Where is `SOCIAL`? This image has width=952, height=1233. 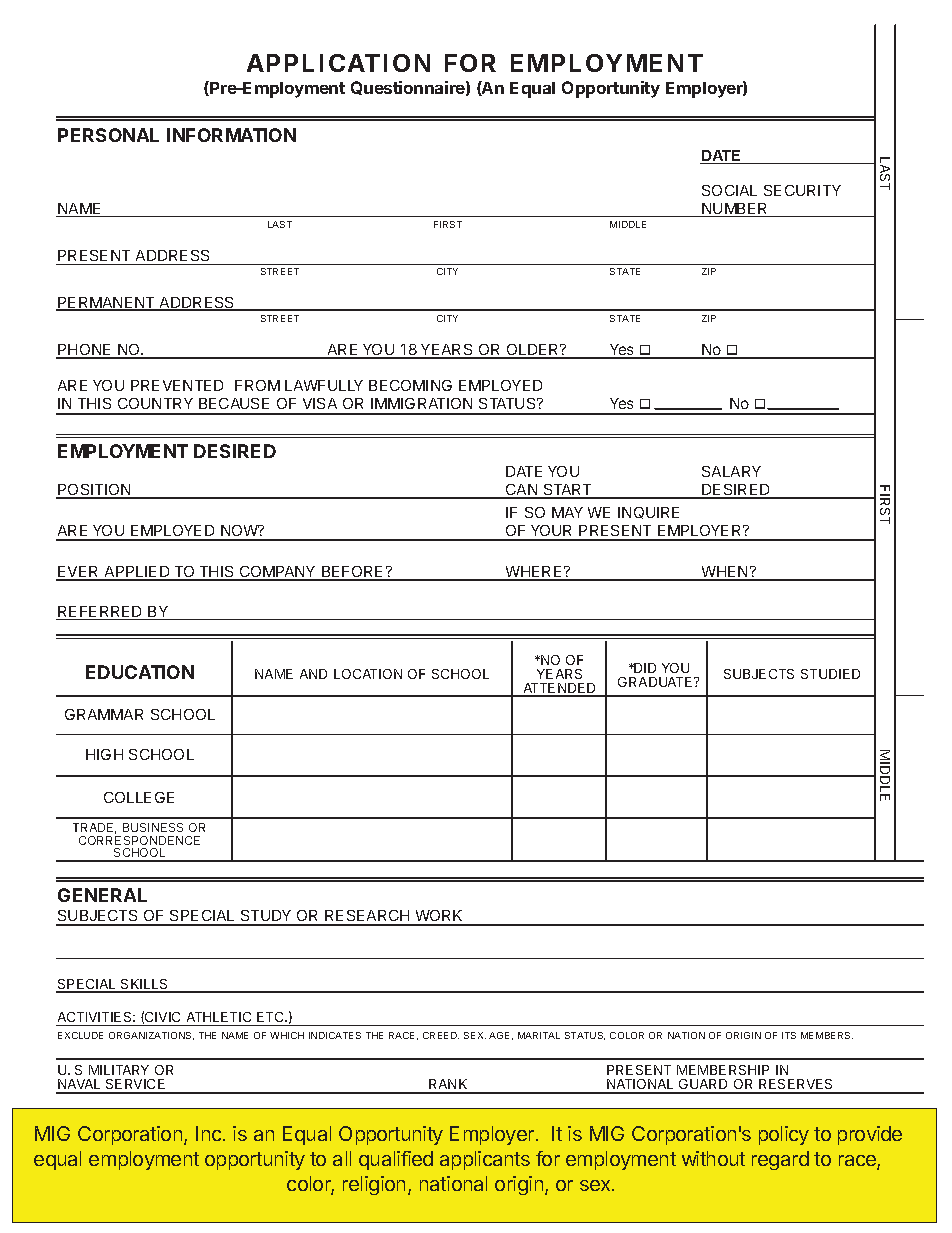 SOCIAL is located at coordinates (729, 190).
